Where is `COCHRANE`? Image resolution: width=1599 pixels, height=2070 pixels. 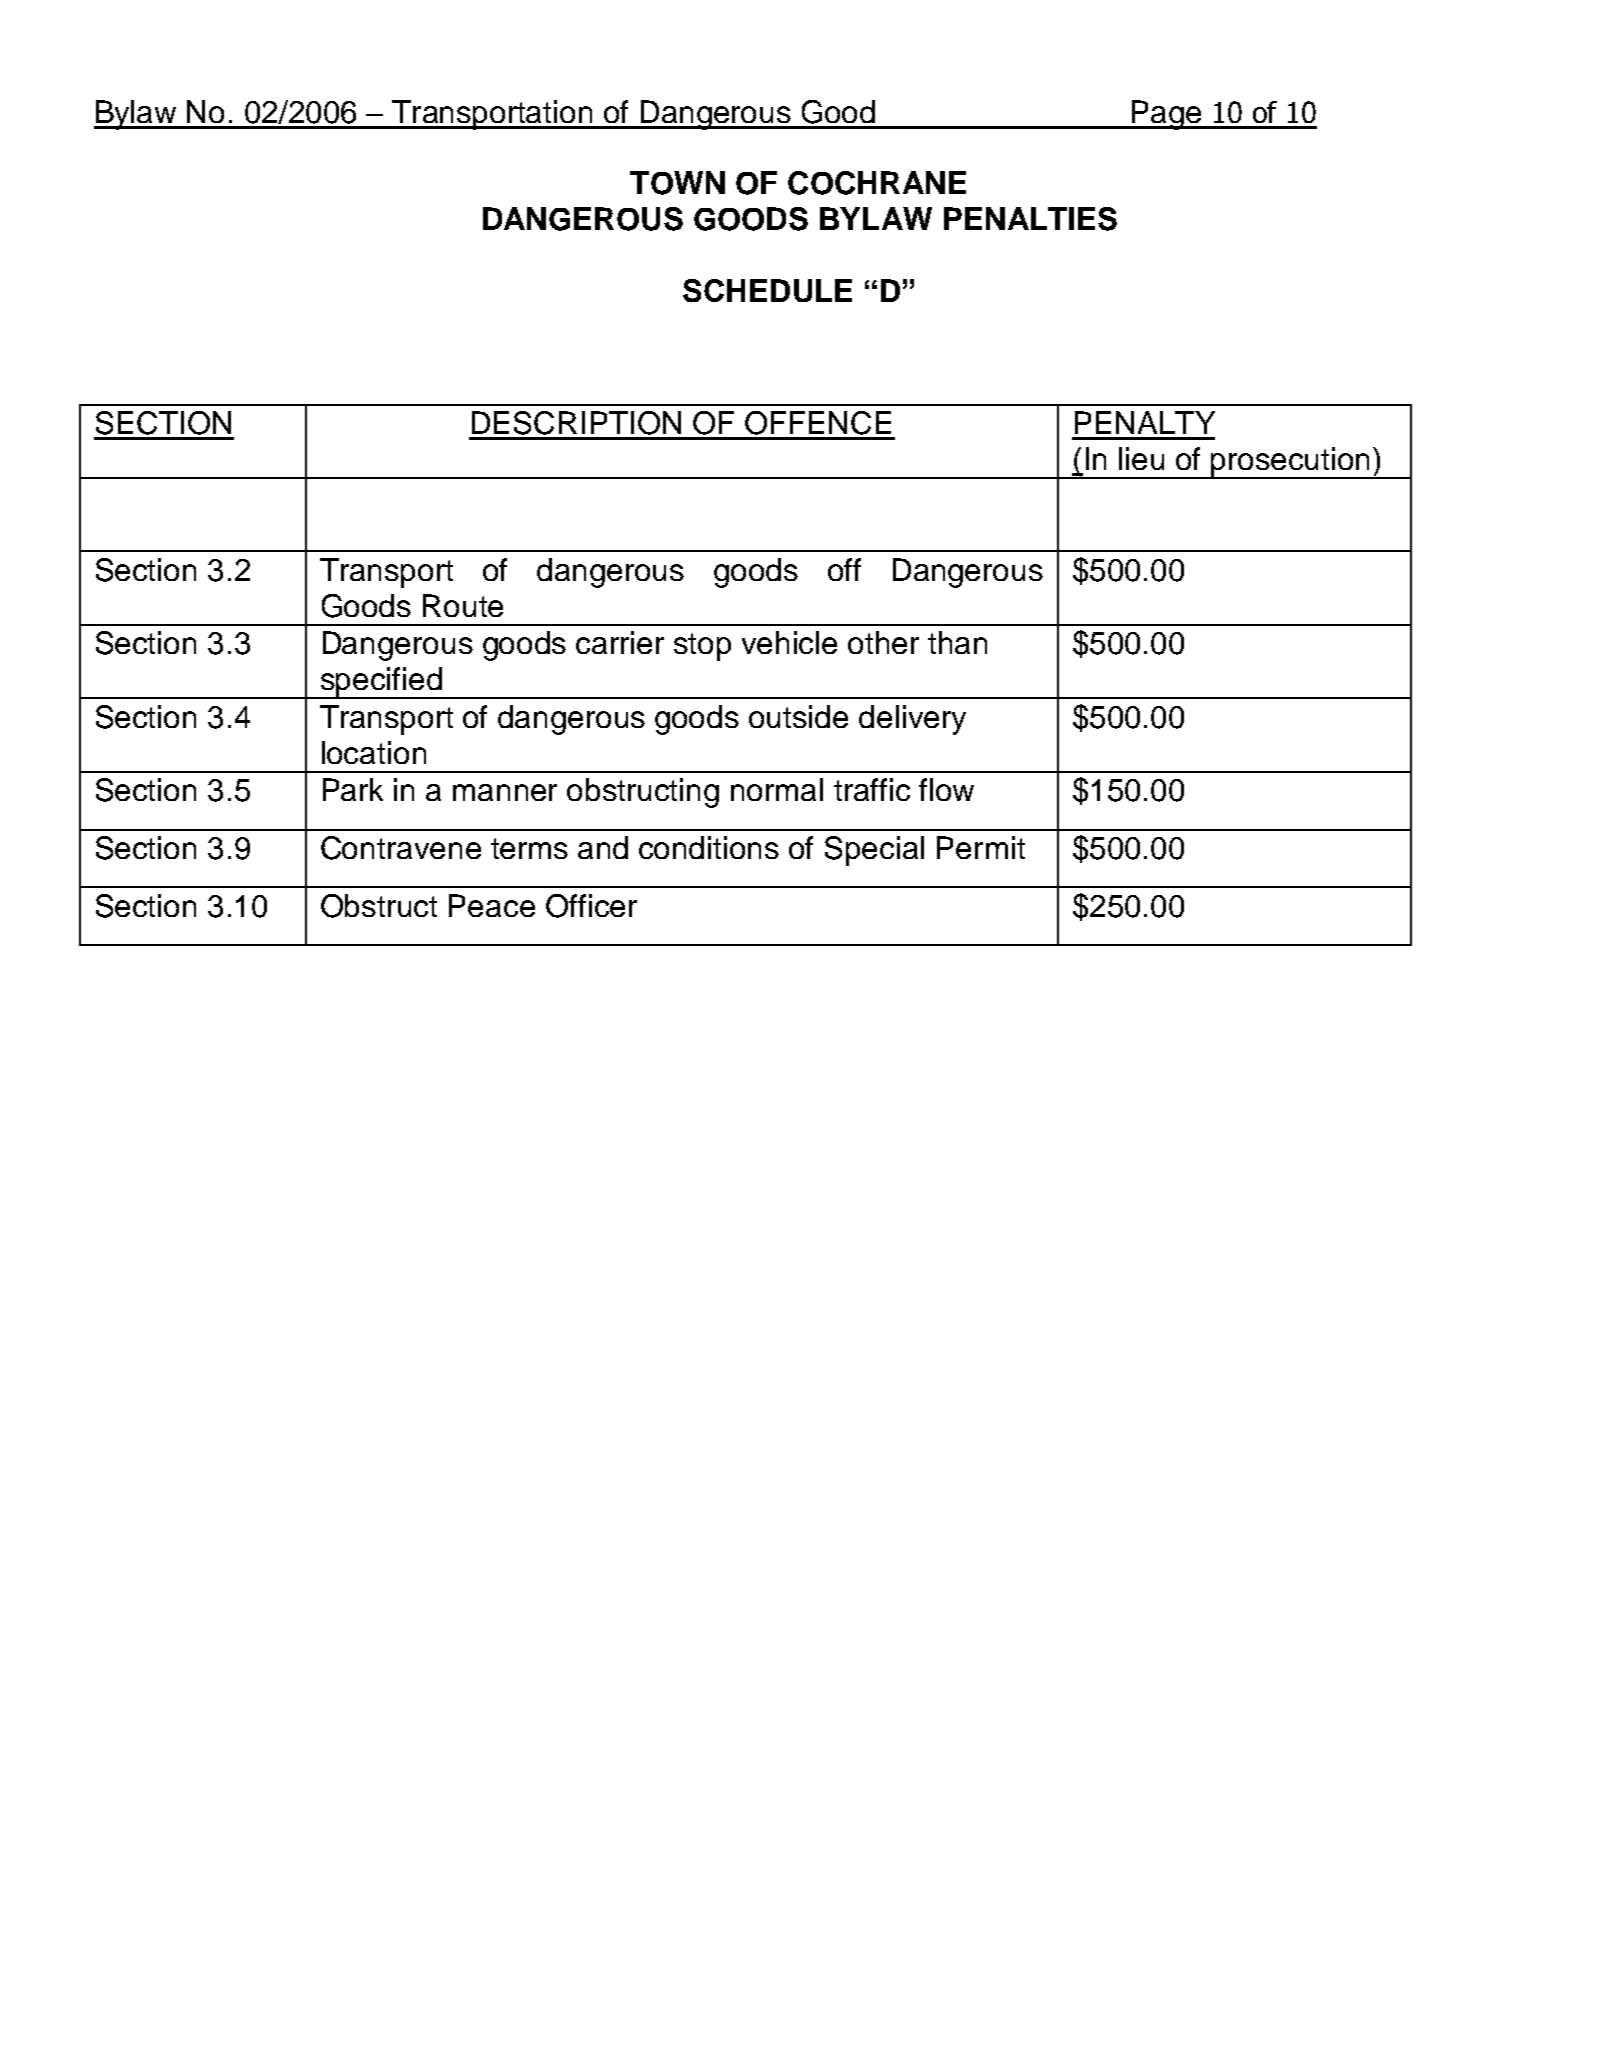
COCHRANE is located at coordinates (877, 183).
